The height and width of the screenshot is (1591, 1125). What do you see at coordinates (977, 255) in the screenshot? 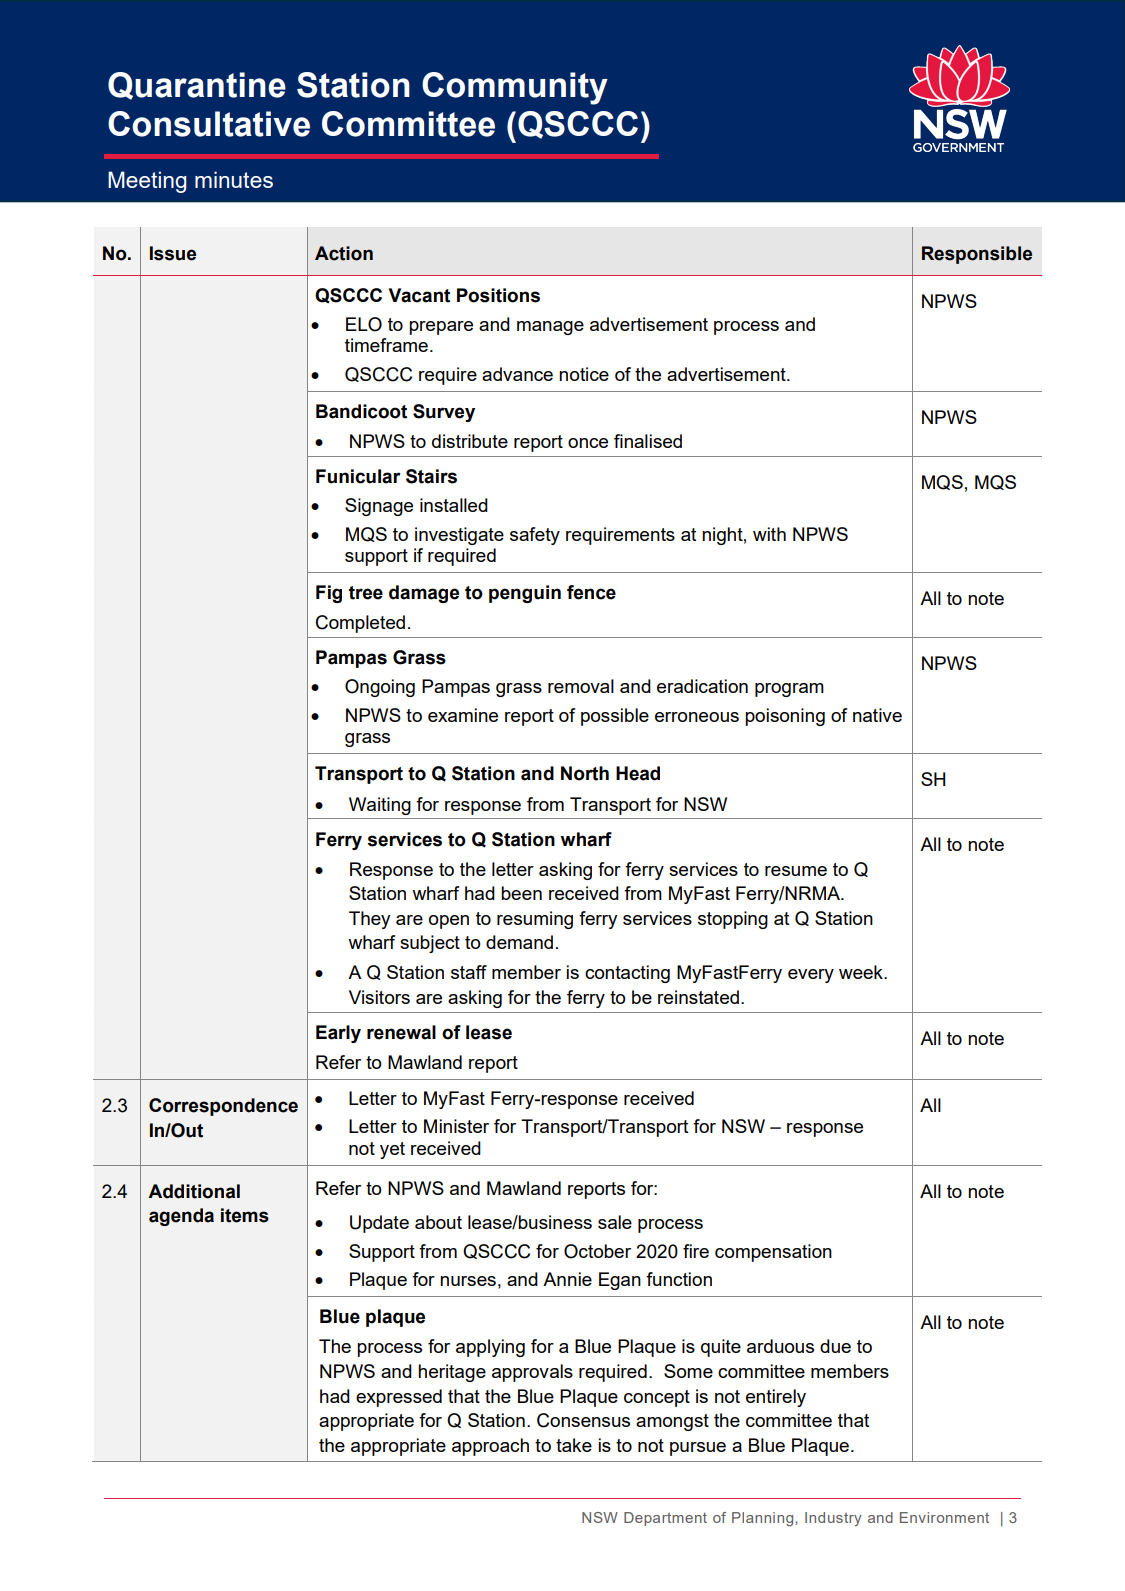
I see `Responsible` at bounding box center [977, 255].
